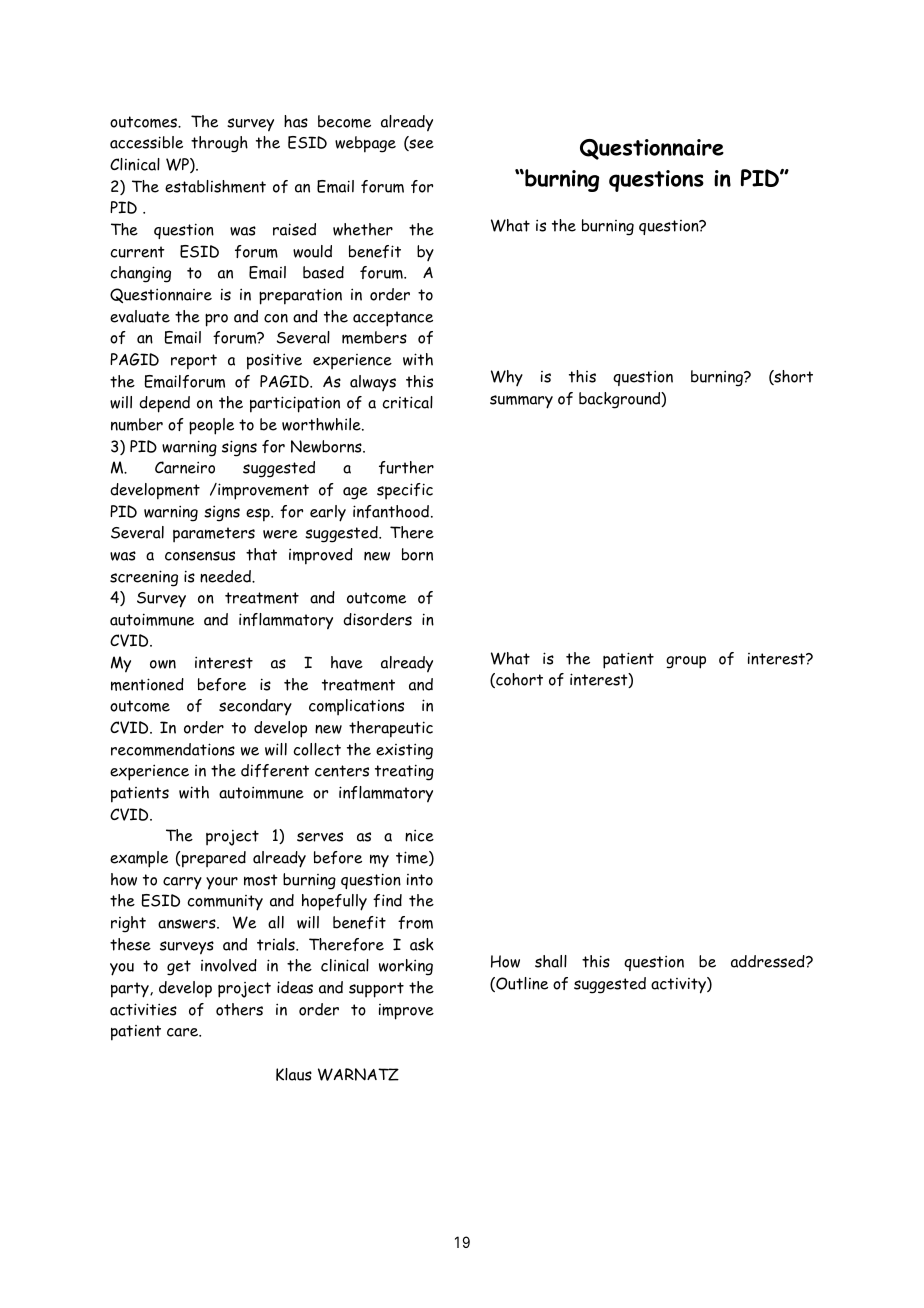  Describe the element at coordinates (686, 662) in the document. I see `group` at that location.
